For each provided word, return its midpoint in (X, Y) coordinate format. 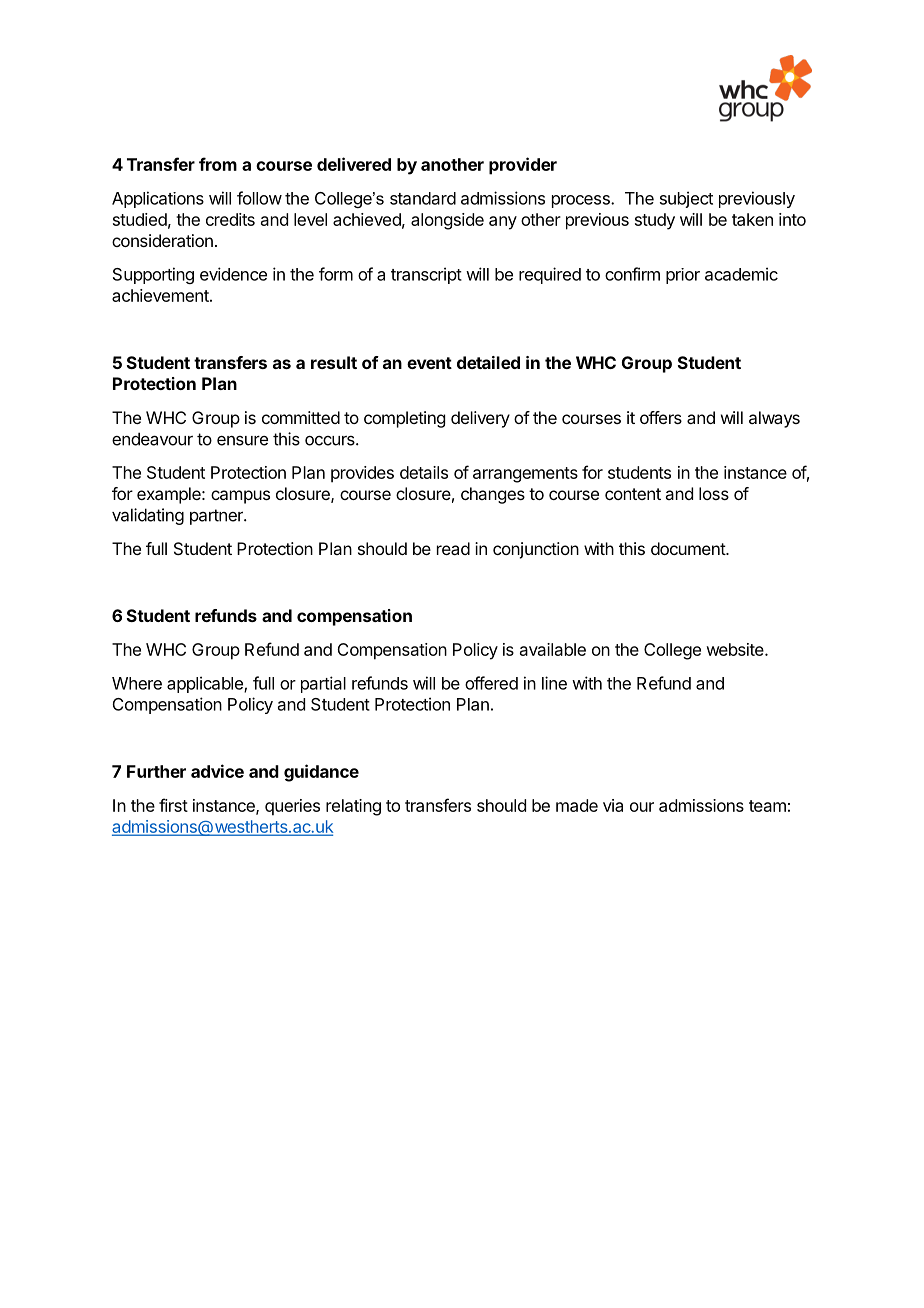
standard (423, 198)
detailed (488, 362)
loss (714, 493)
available (553, 649)
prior (683, 276)
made (577, 805)
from (218, 164)
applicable (206, 684)
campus (240, 497)
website (736, 649)
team (767, 806)
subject (686, 199)
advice (217, 771)
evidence (233, 274)
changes (493, 495)
